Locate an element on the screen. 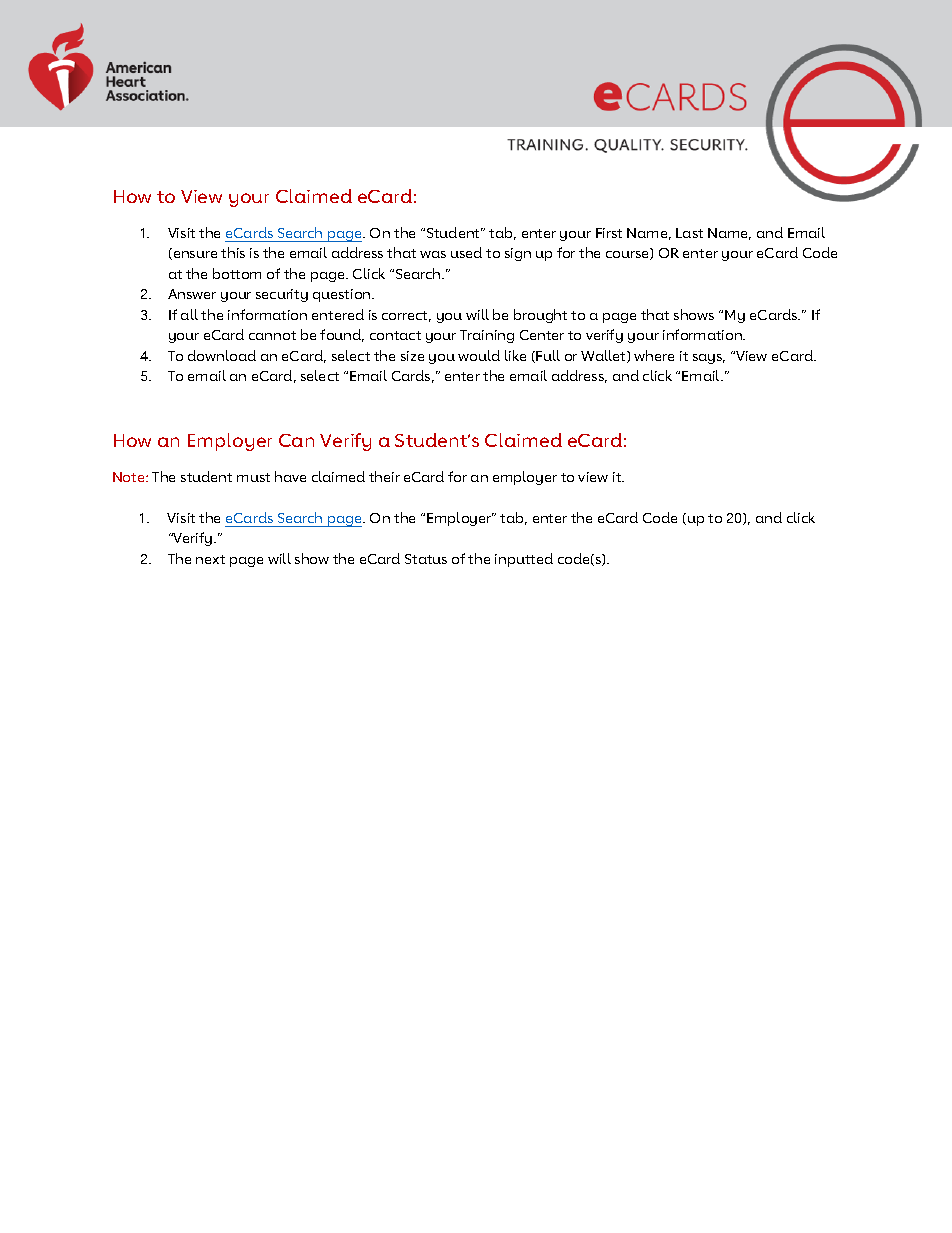 The image size is (952, 1233). Status is located at coordinates (426, 559).
